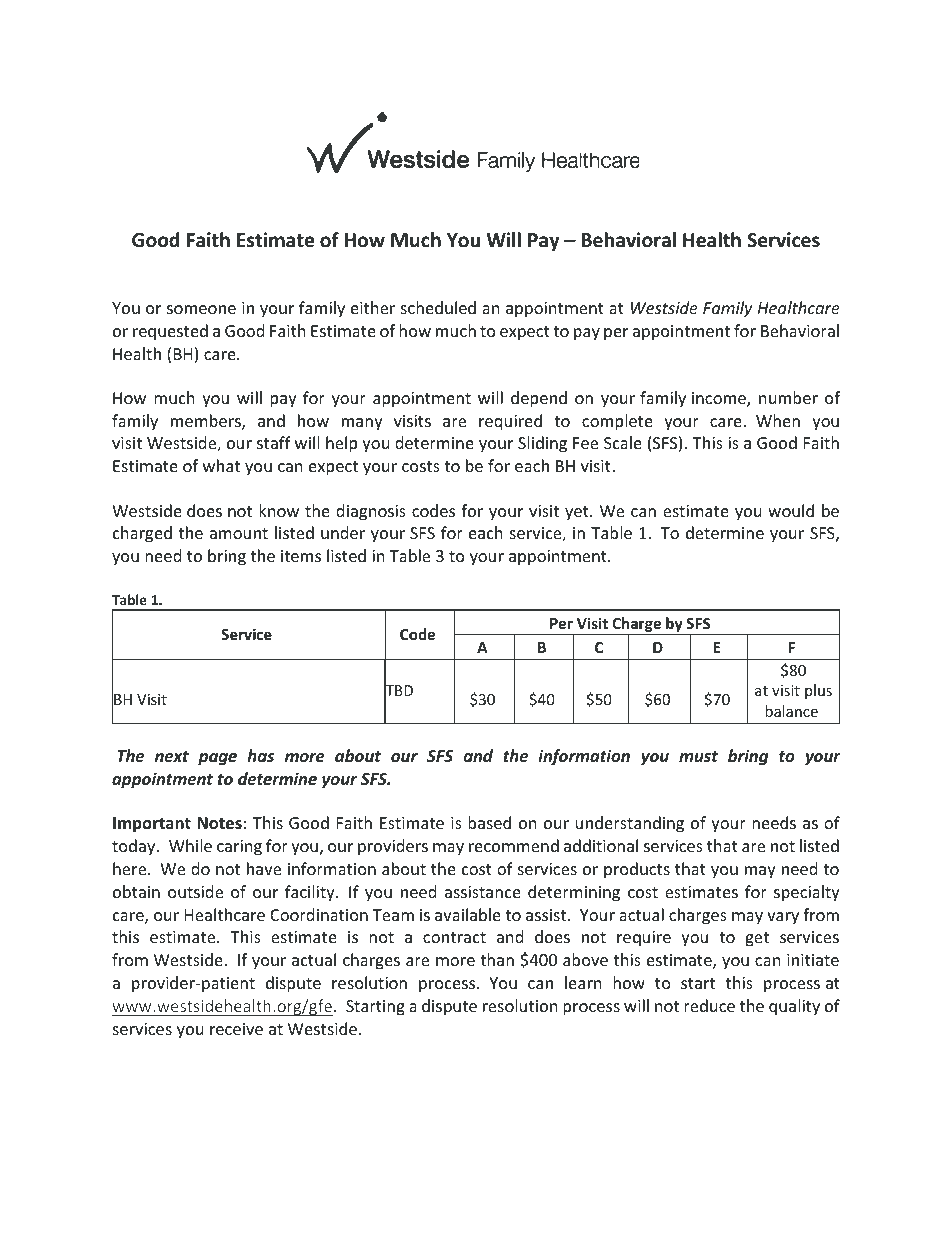 This screenshot has width=952, height=1233. Describe the element at coordinates (239, 533) in the screenshot. I see `amount` at that location.
